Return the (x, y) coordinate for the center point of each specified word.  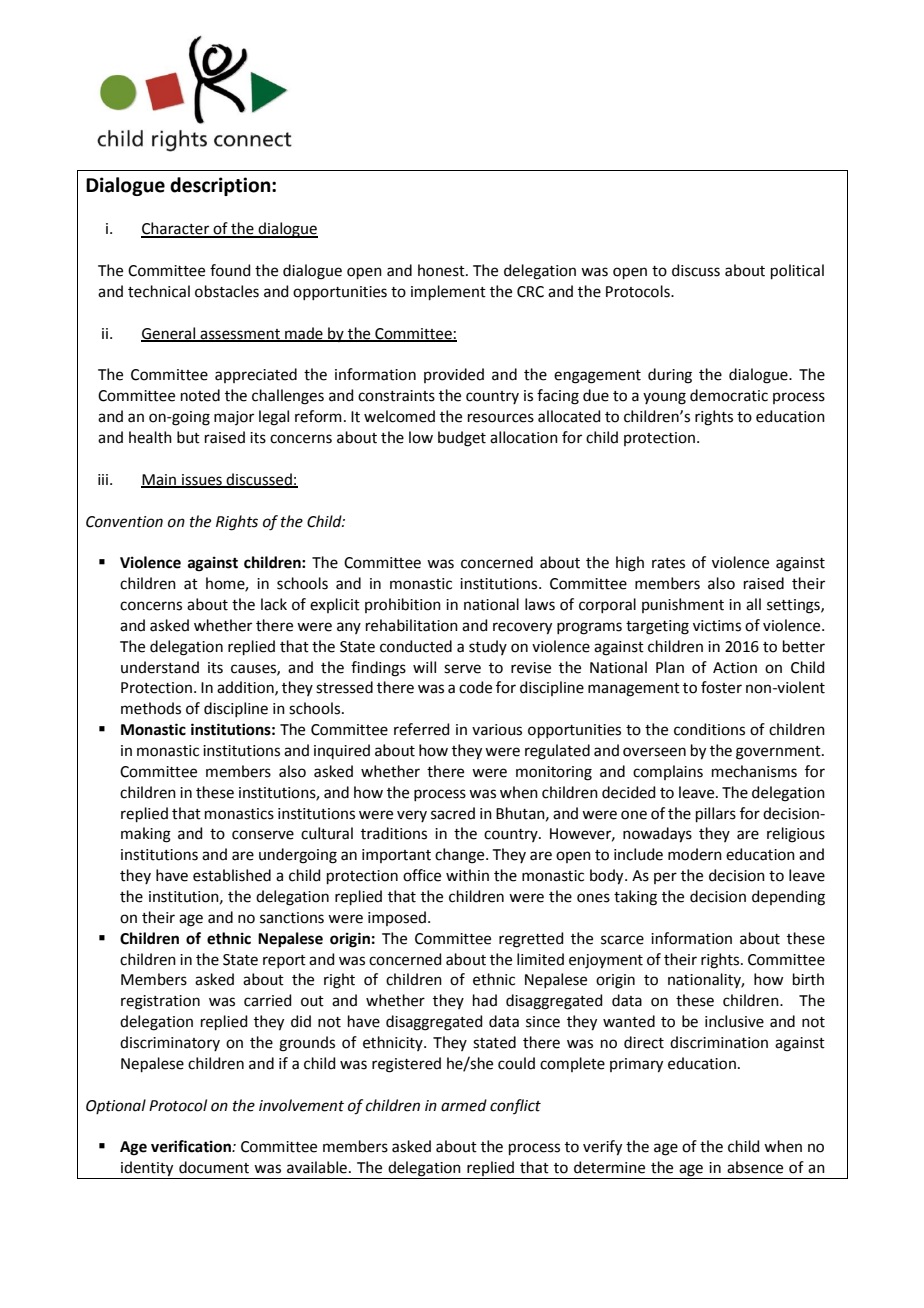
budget (462, 439)
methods (151, 708)
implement (448, 292)
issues (202, 480)
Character (176, 229)
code (475, 687)
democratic (729, 395)
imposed (397, 918)
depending (788, 898)
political (797, 271)
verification (192, 1146)
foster (721, 687)
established (232, 875)
